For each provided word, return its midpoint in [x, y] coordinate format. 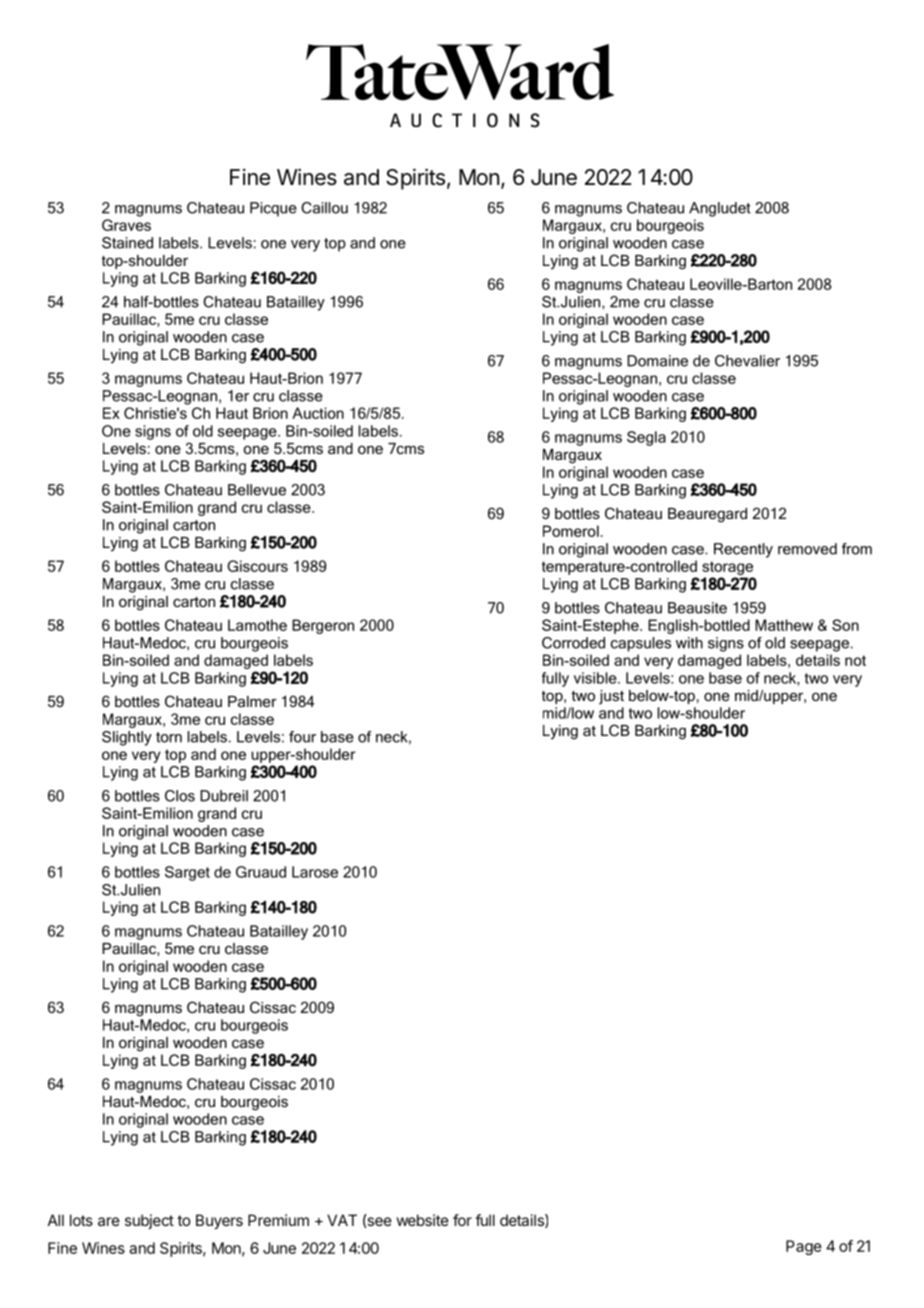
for [462, 1220]
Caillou [324, 208]
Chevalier [747, 361]
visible [596, 678]
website [422, 1220]
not [855, 660]
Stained [127, 243]
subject [149, 1221]
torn [169, 737]
